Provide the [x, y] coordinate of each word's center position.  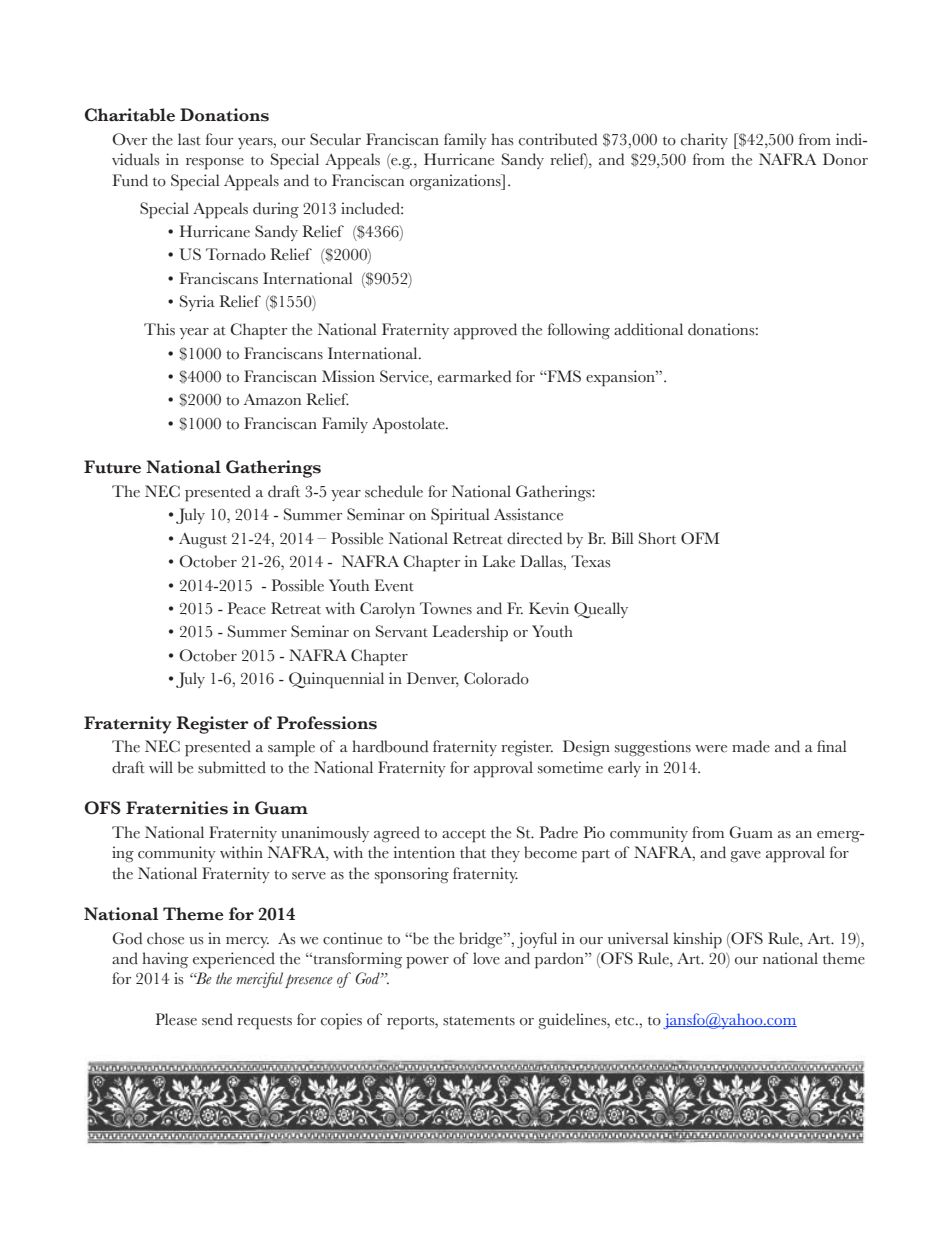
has [502, 139]
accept [464, 836]
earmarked [474, 376]
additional [648, 329]
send [217, 1019]
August [203, 541]
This [159, 329]
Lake [498, 561]
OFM [700, 538]
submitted [232, 767]
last [189, 139]
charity [704, 141]
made [751, 746]
